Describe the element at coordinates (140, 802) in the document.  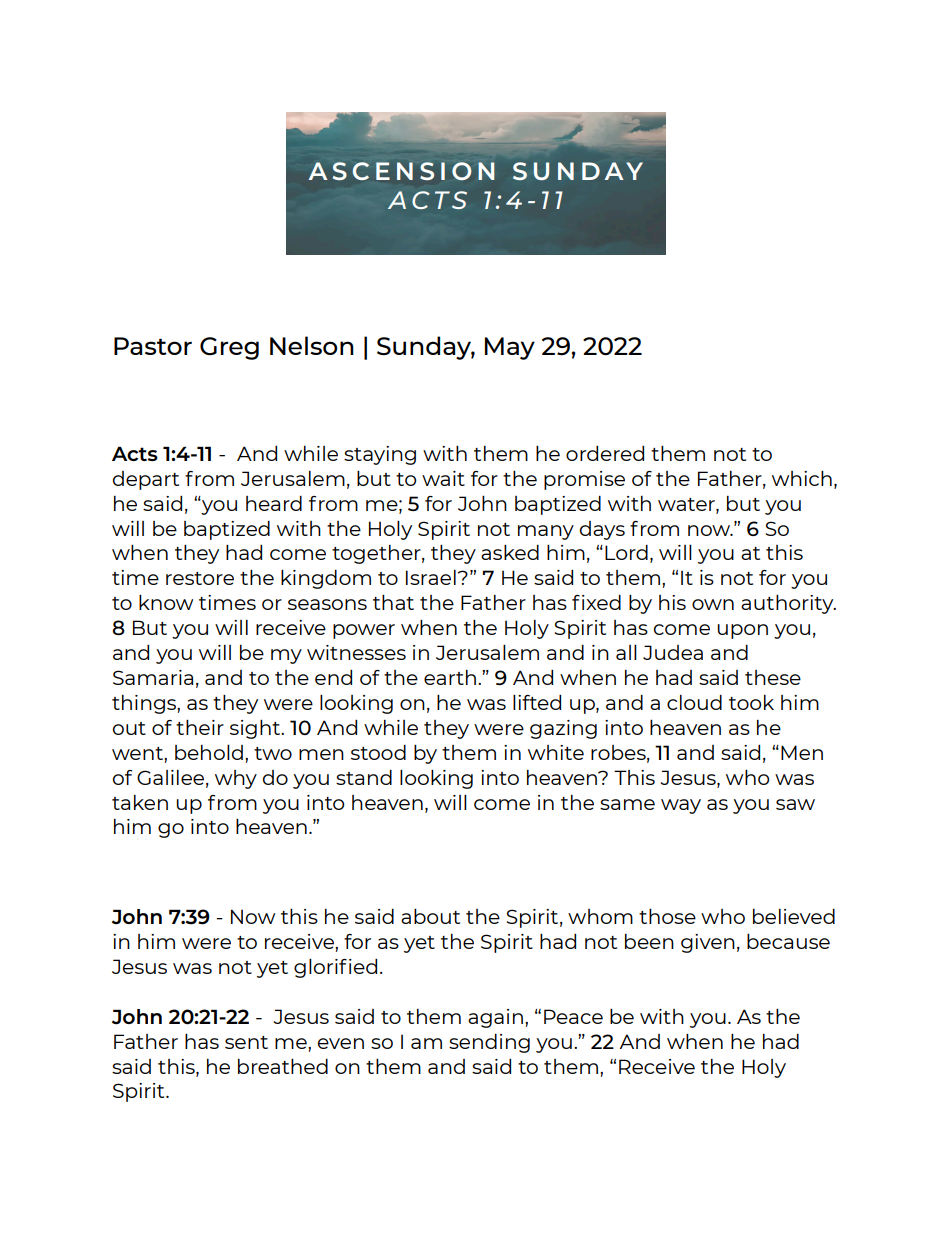
I see `taken` at that location.
